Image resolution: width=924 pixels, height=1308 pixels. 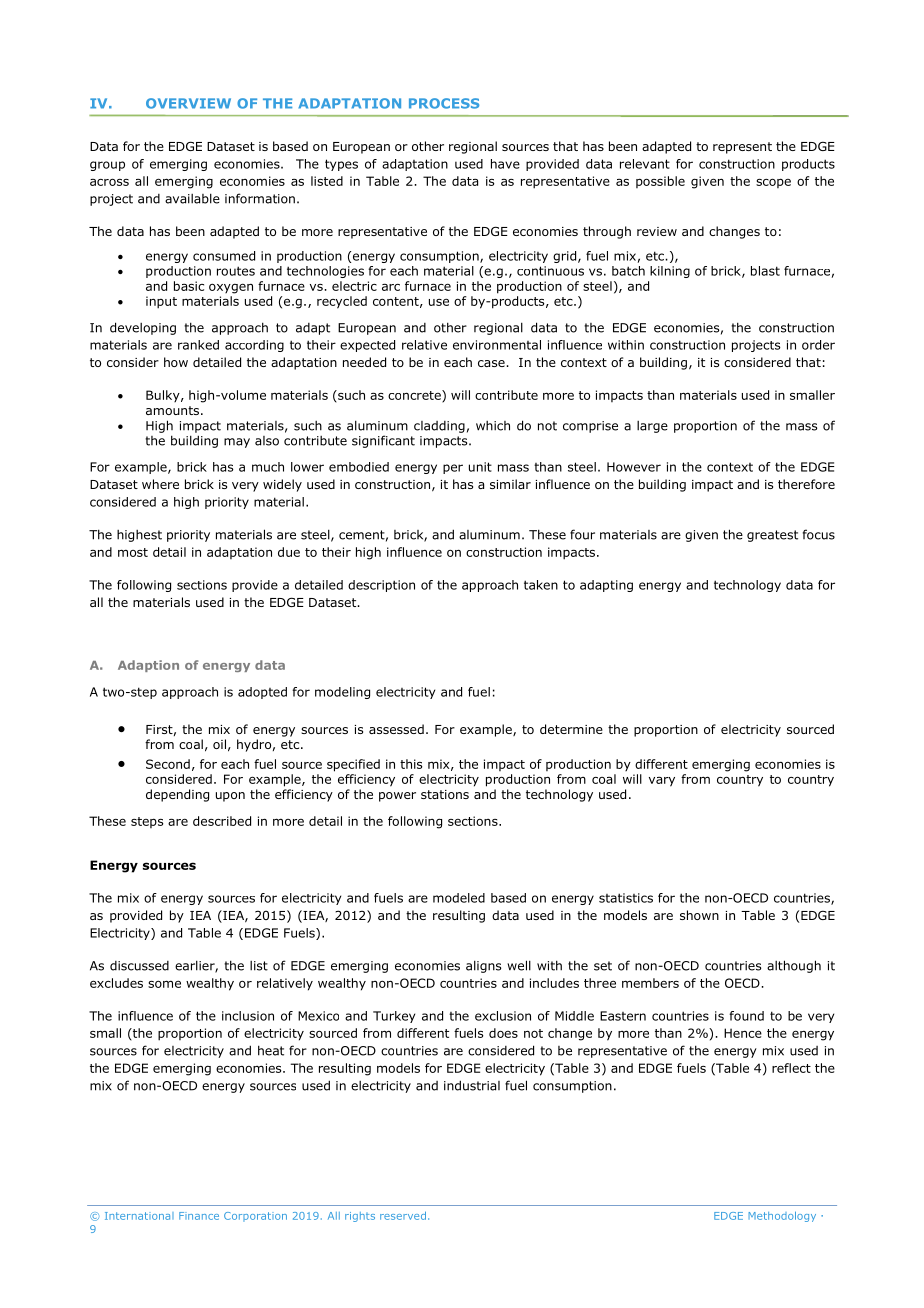 What do you see at coordinates (773, 183) in the image?
I see `scope` at bounding box center [773, 183].
